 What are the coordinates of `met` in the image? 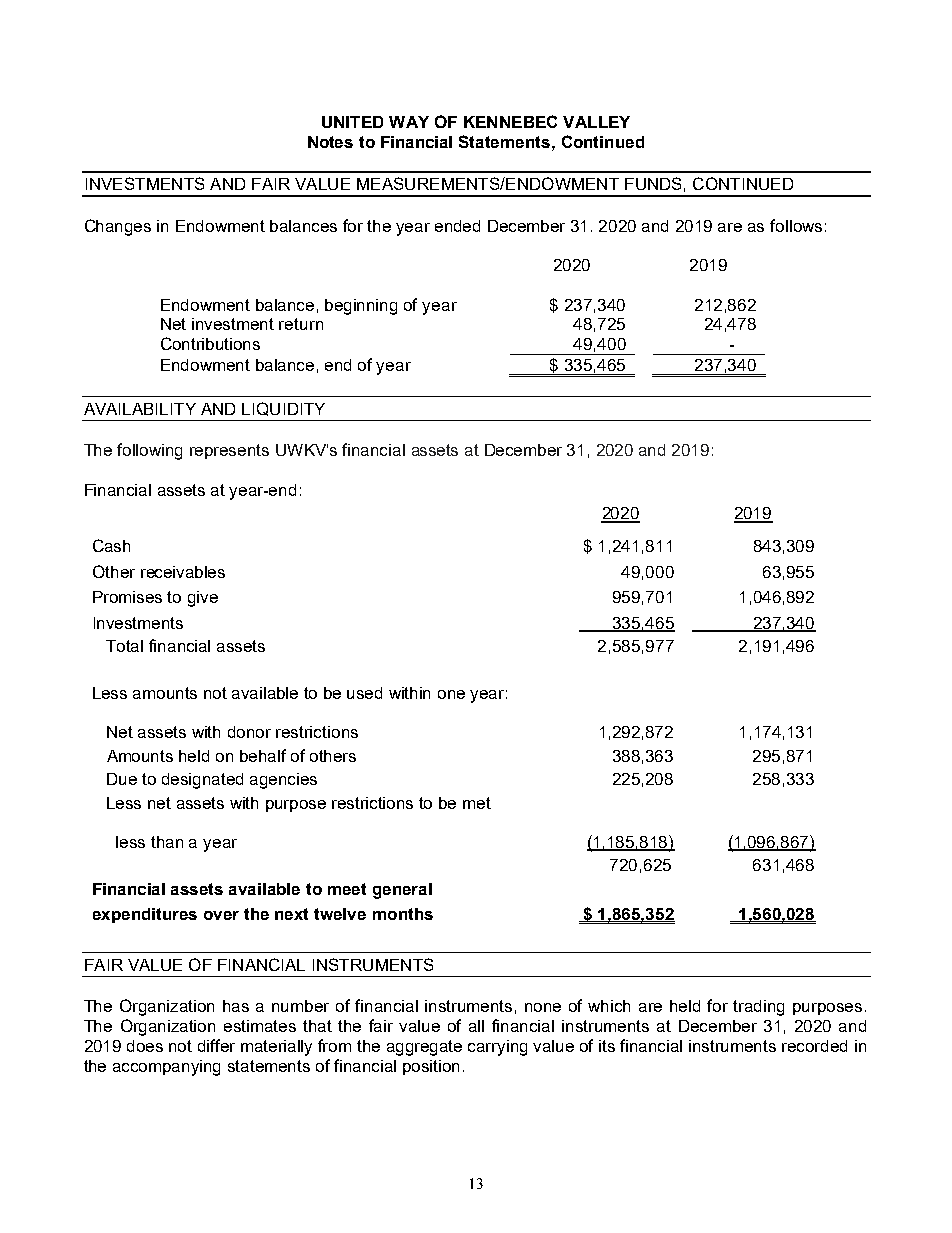 It's located at (477, 803).
